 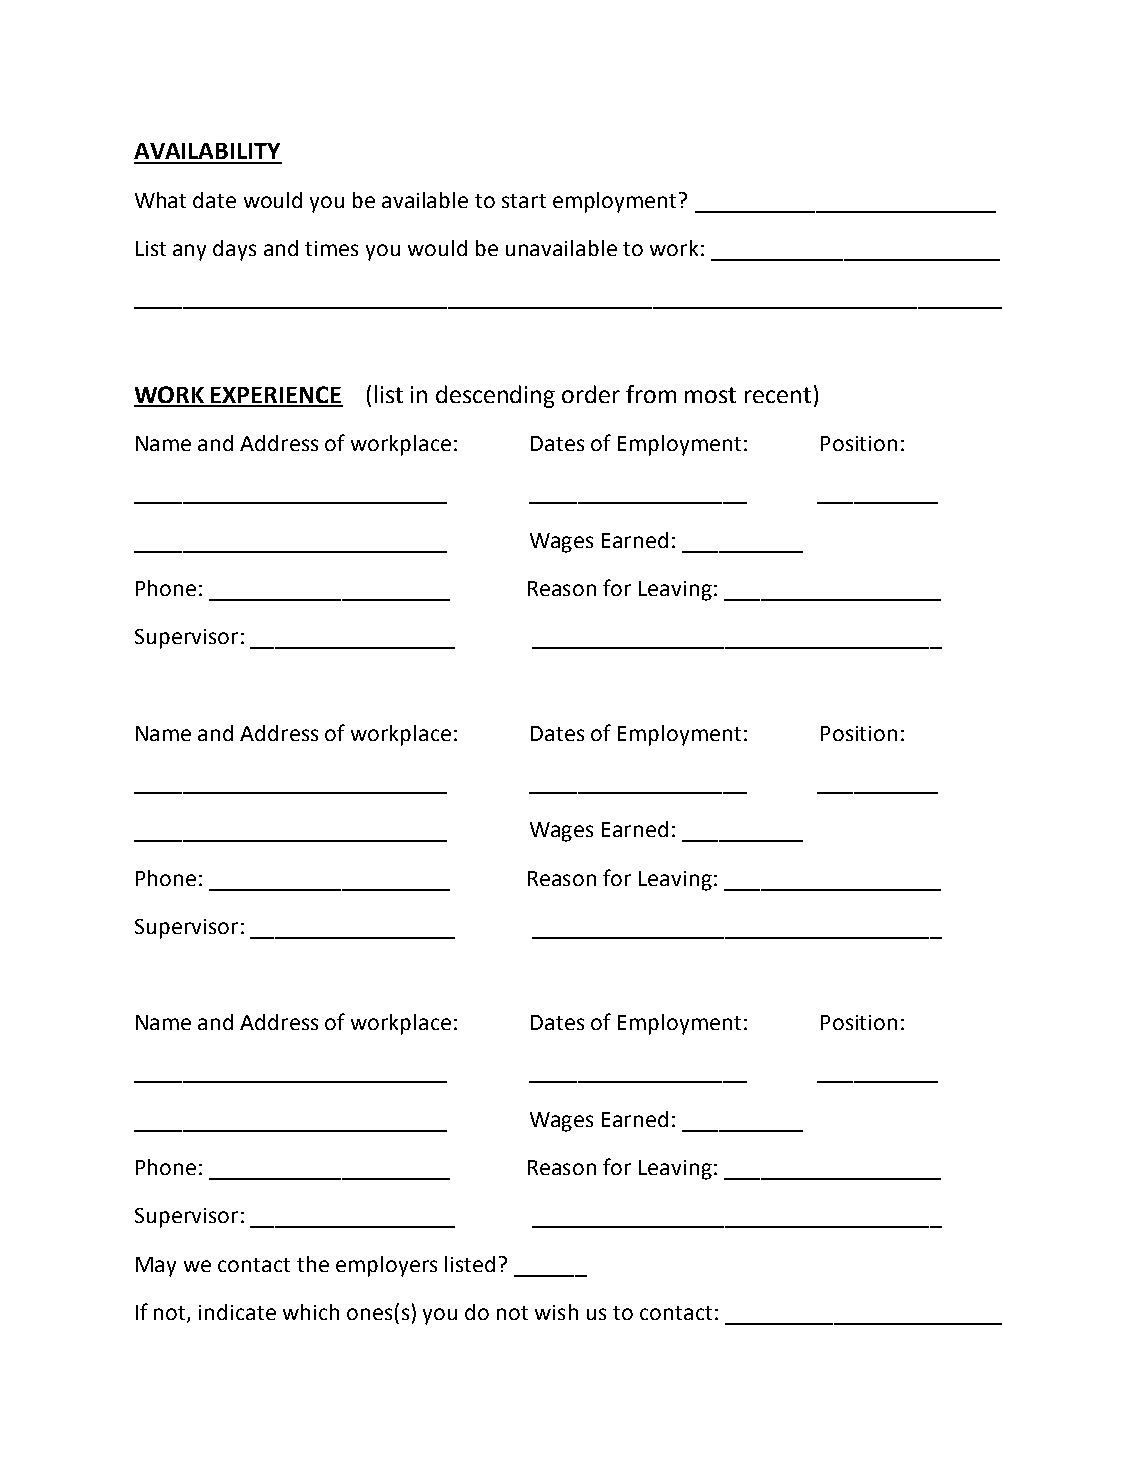 What do you see at coordinates (651, 394) in the document?
I see `from` at bounding box center [651, 394].
